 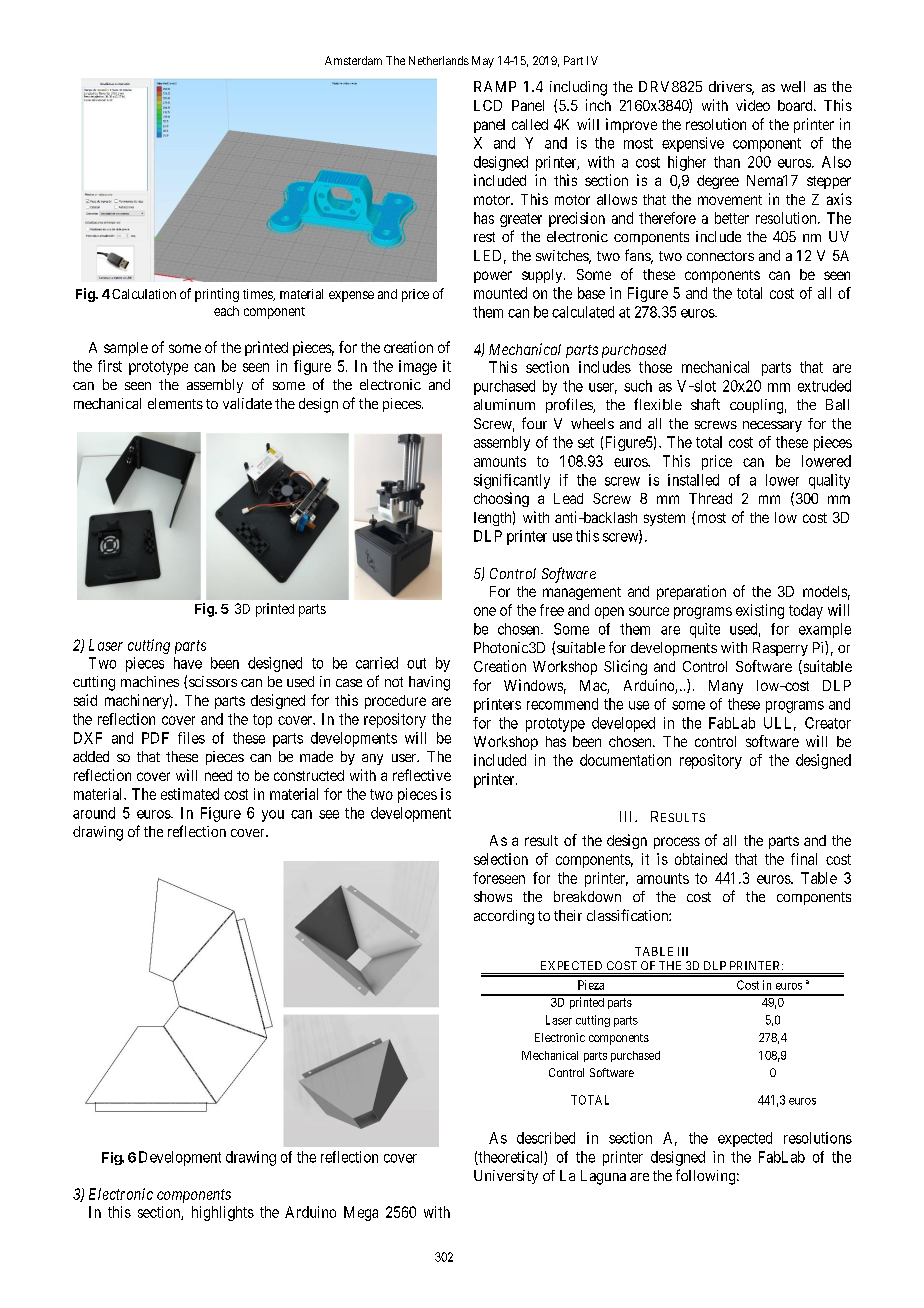 I want to click on Amsterdam, so click(x=353, y=60).
